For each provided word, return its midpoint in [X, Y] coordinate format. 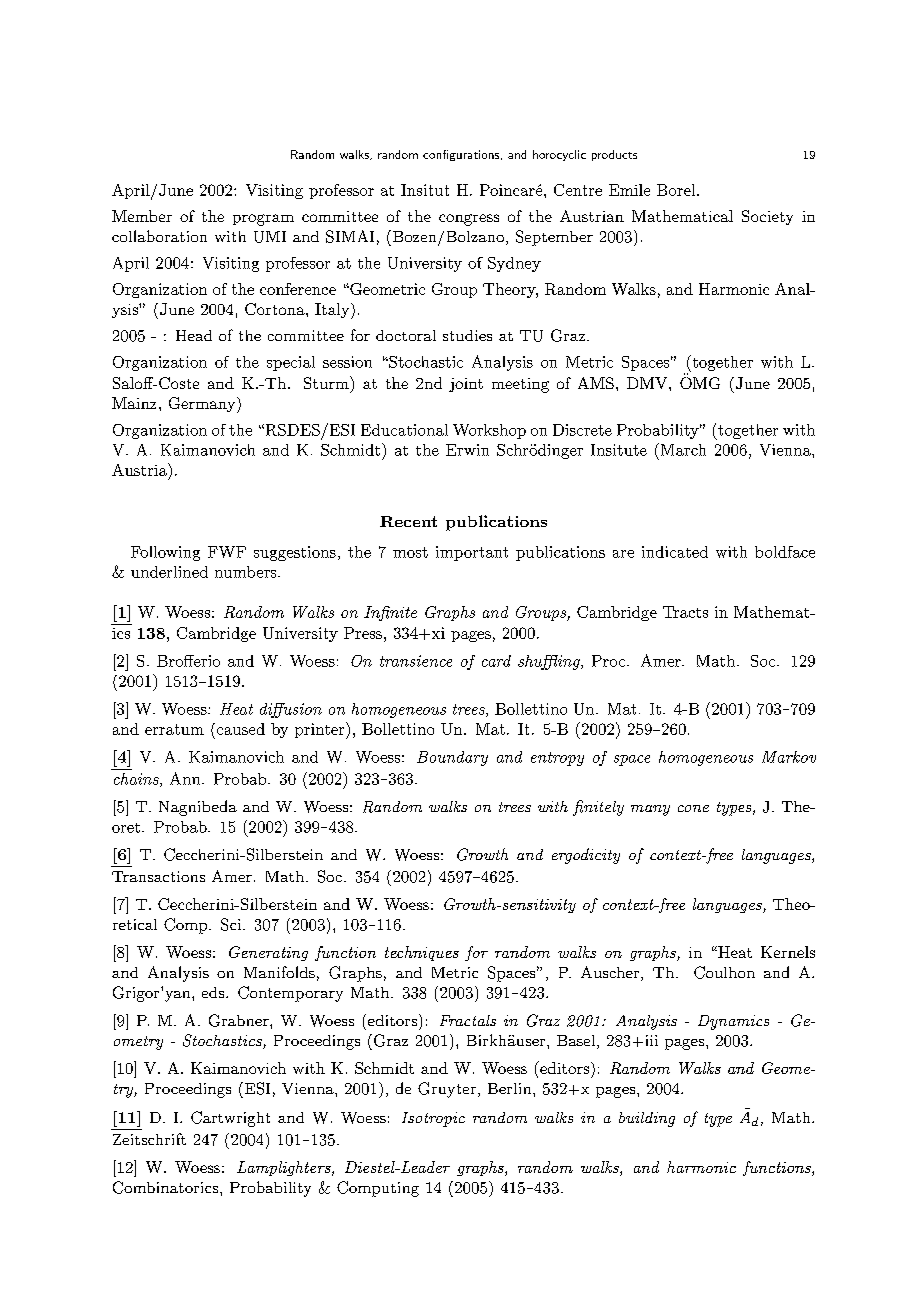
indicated [675, 552]
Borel [677, 190]
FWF [227, 552]
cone [693, 808]
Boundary [452, 758]
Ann [186, 778]
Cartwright [230, 1119]
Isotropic [433, 1119]
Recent [408, 521]
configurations [462, 155]
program [263, 220]
